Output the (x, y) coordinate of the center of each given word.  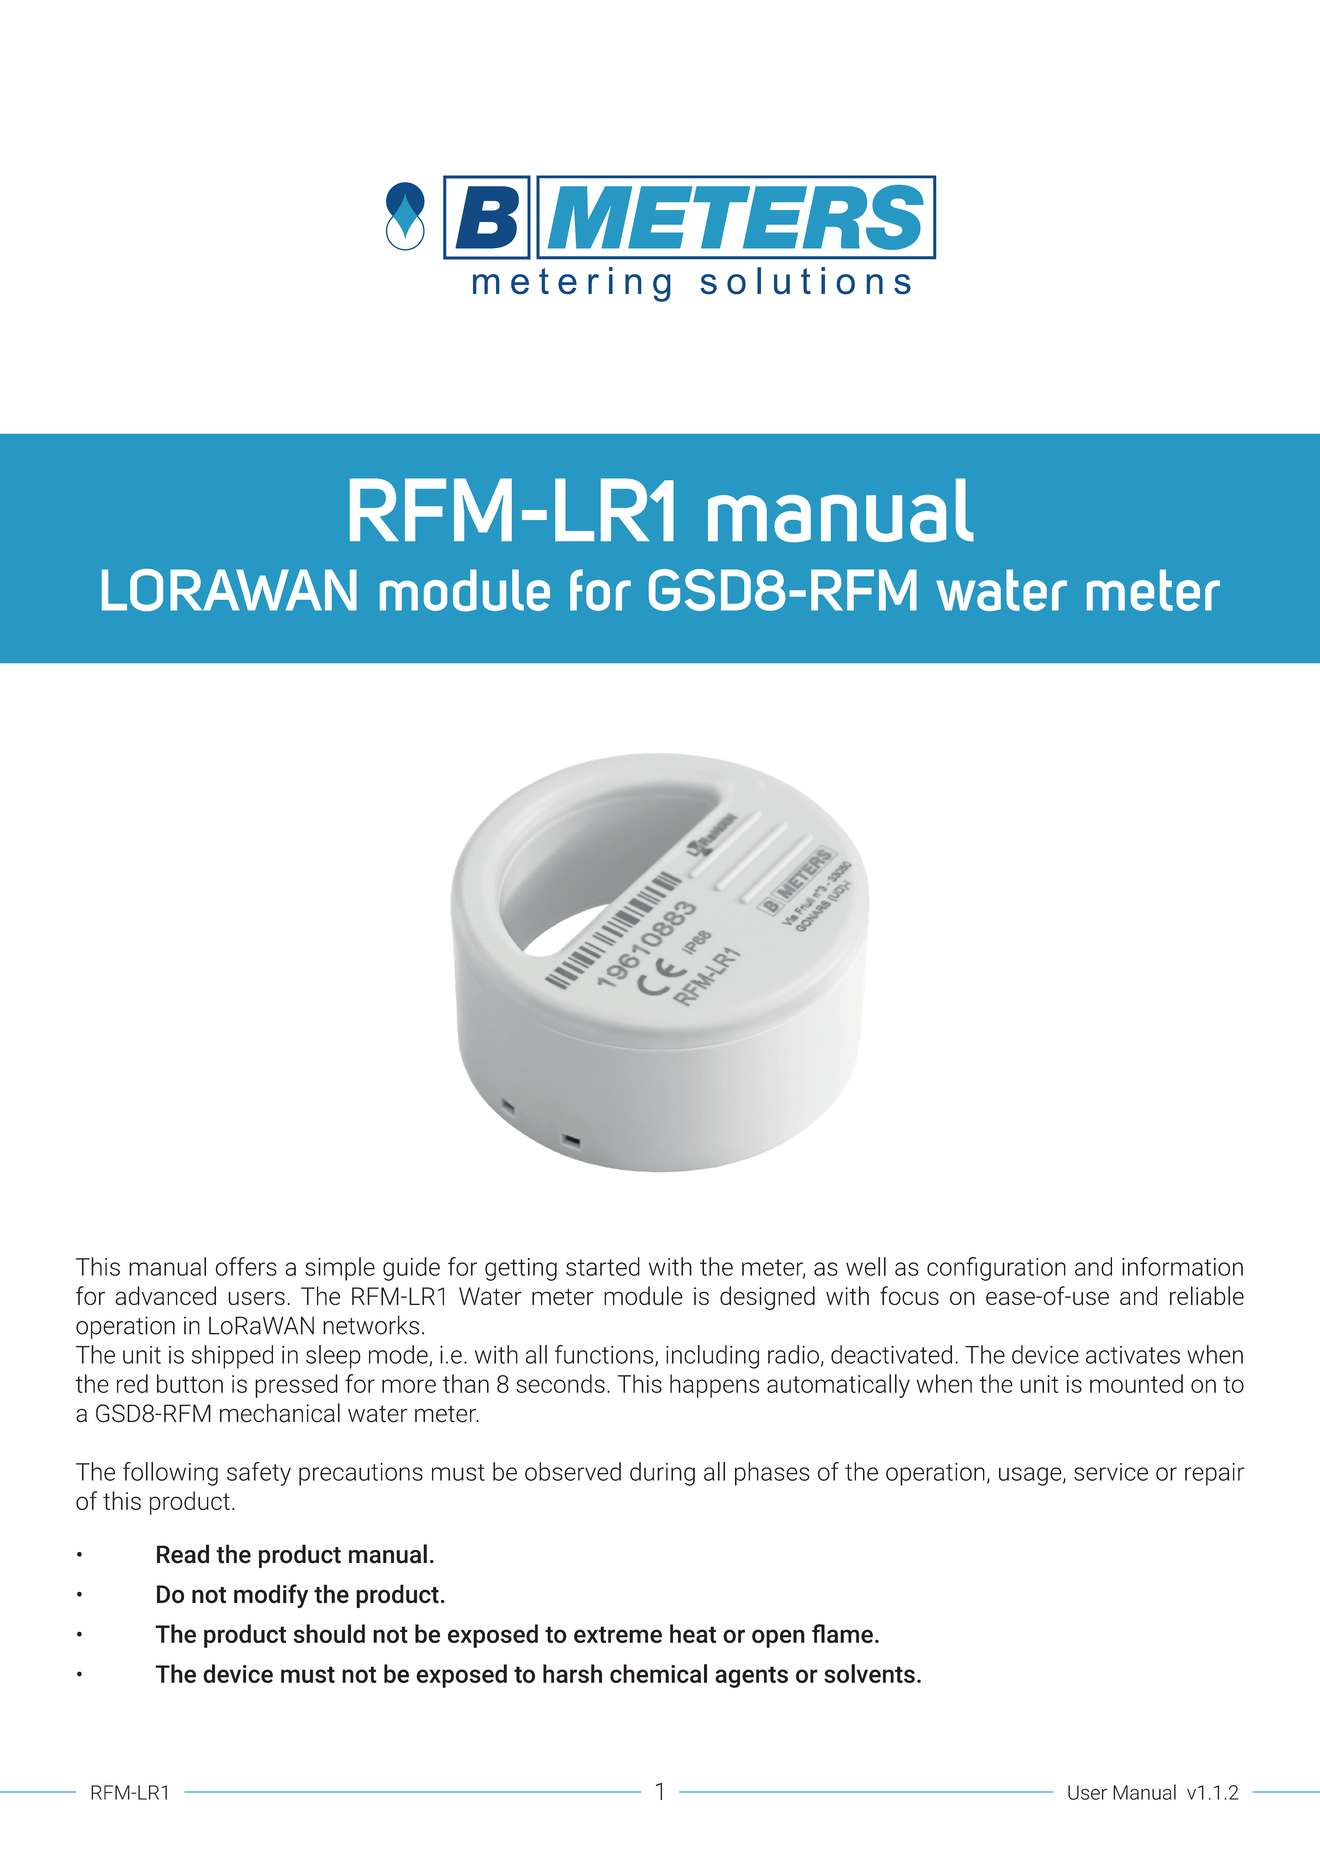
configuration (996, 1269)
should (329, 1633)
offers (246, 1266)
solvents (869, 1673)
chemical (658, 1673)
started (603, 1266)
